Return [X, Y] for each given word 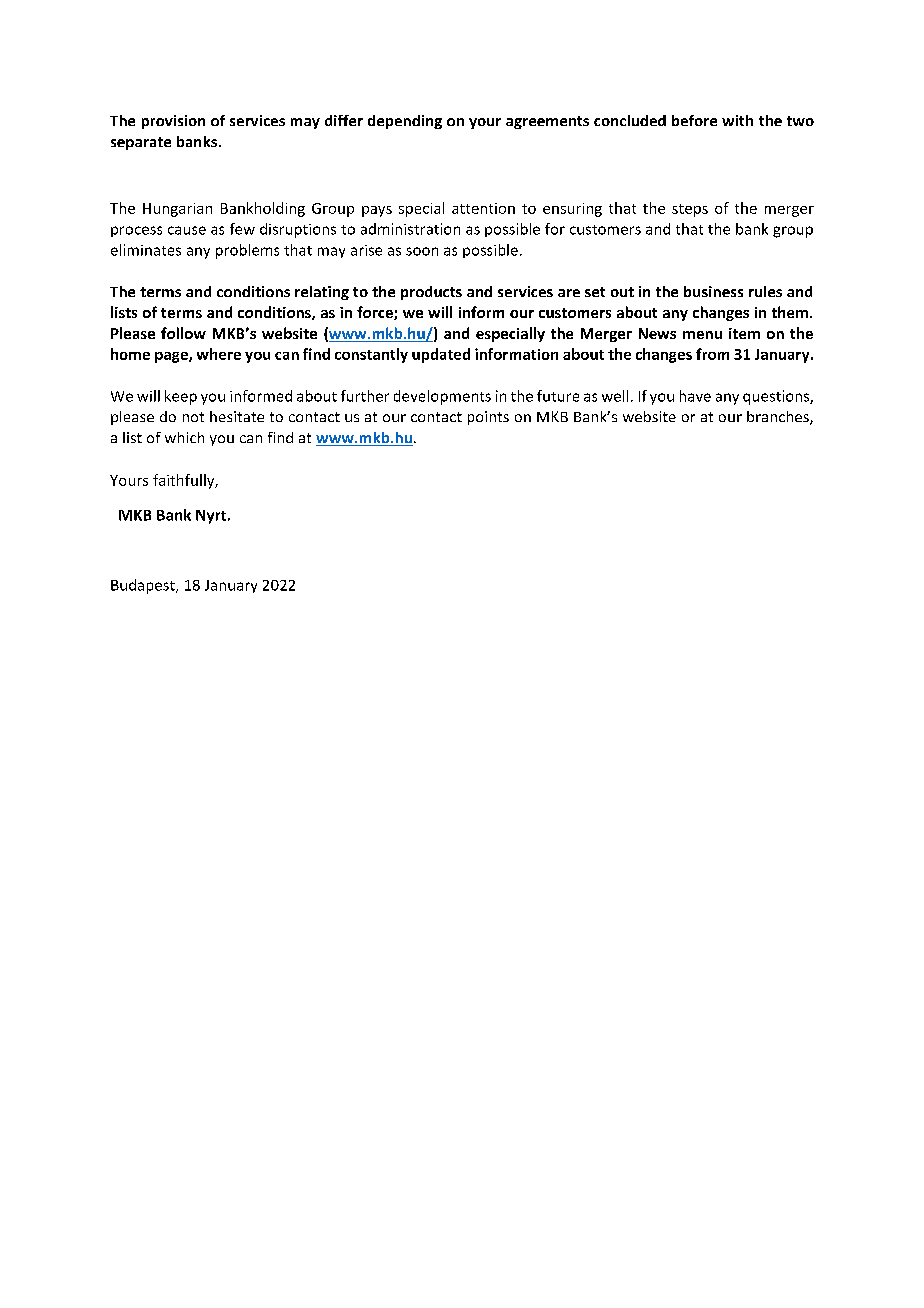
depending [405, 122]
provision [173, 122]
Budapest [144, 586]
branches [779, 418]
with [737, 120]
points [488, 418]
